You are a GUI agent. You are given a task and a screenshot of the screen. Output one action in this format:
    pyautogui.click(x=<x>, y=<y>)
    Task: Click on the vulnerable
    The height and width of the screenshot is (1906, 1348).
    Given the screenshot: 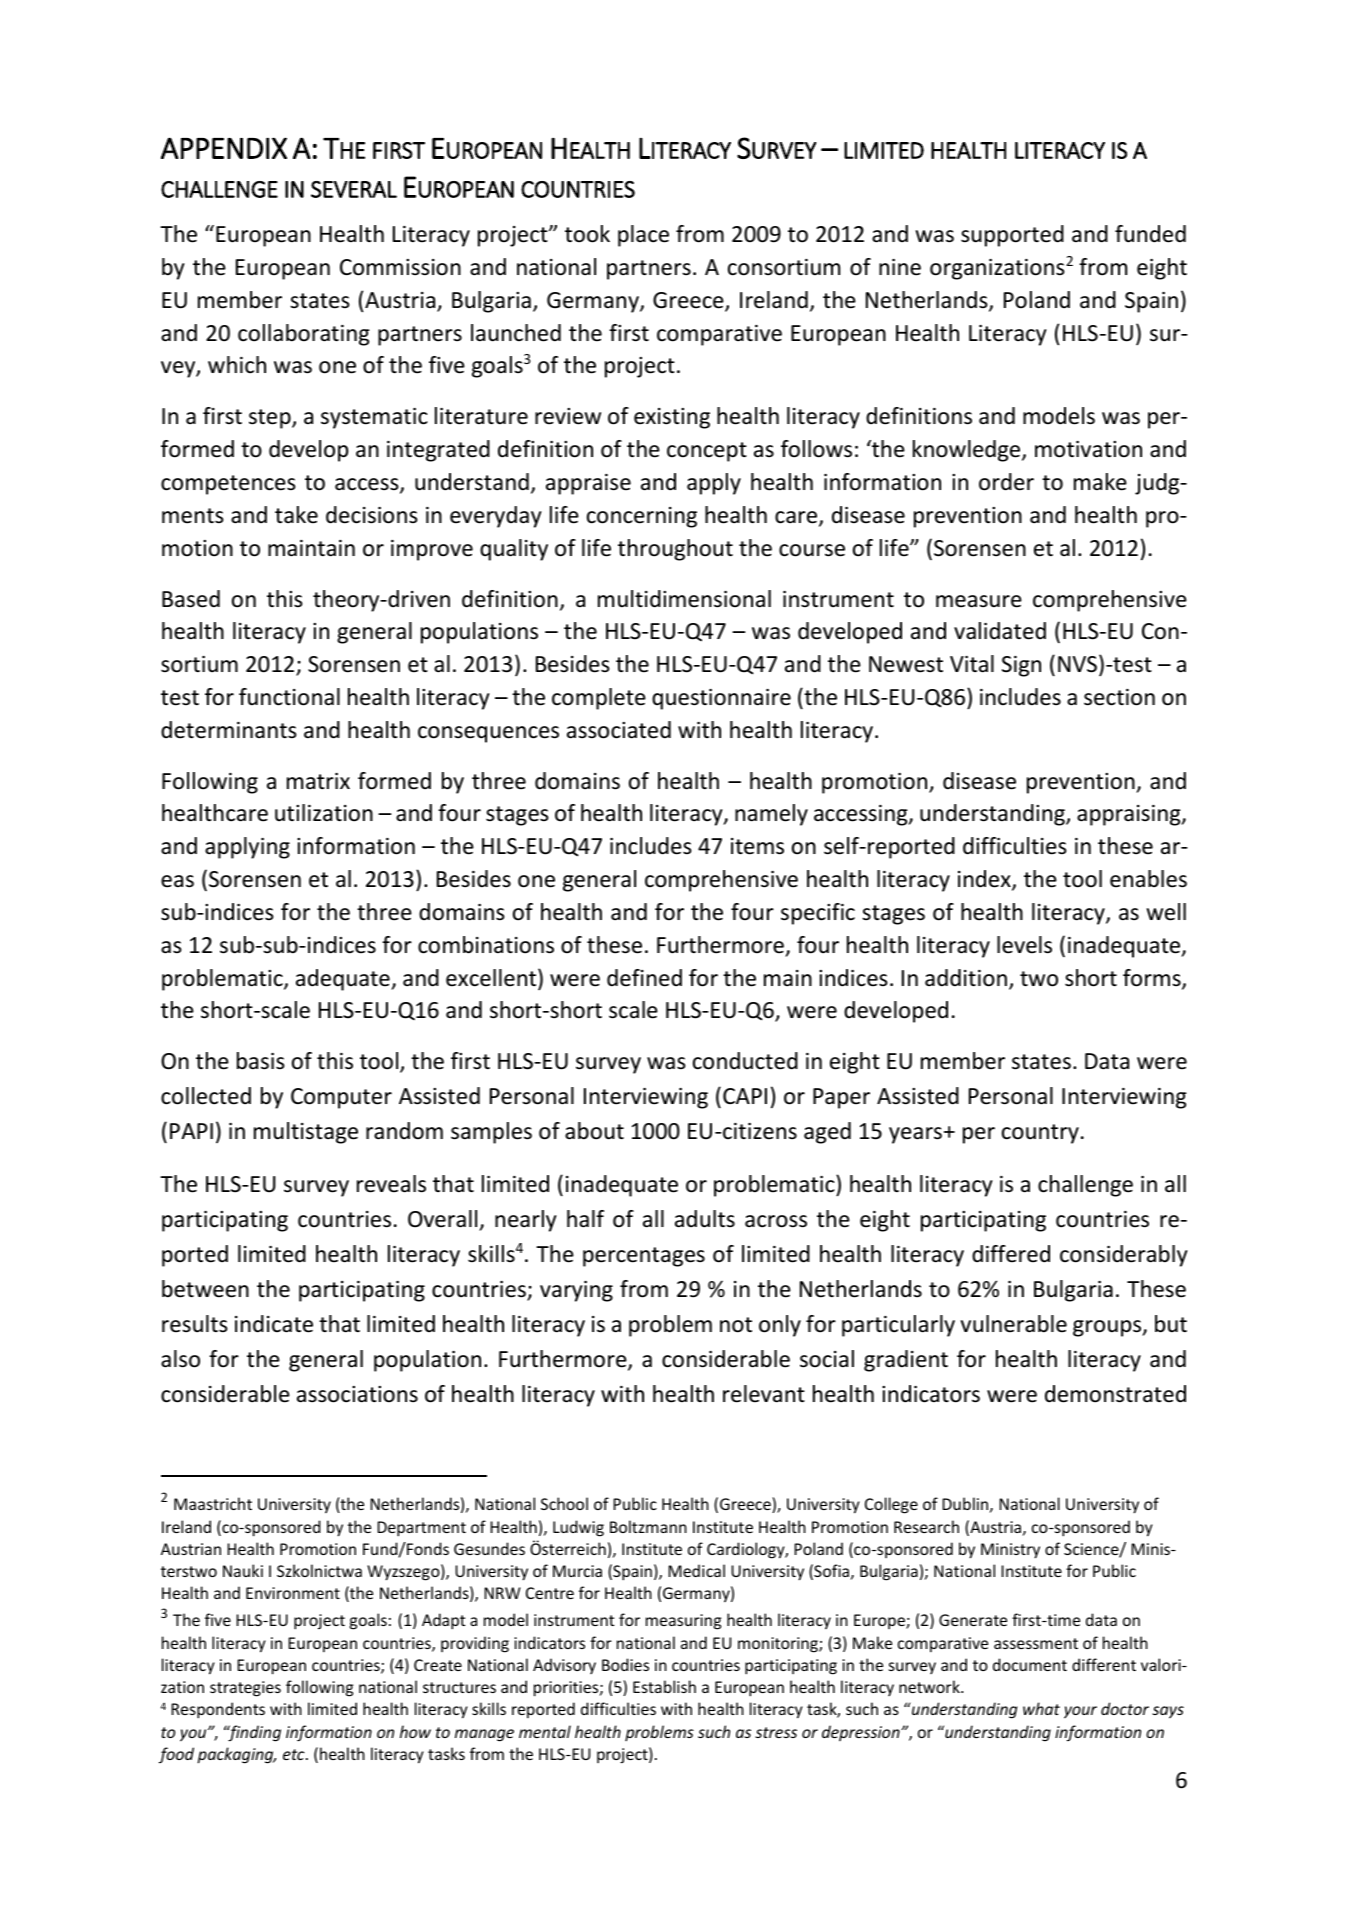 What is the action you would take?
    pyautogui.click(x=1014, y=1324)
